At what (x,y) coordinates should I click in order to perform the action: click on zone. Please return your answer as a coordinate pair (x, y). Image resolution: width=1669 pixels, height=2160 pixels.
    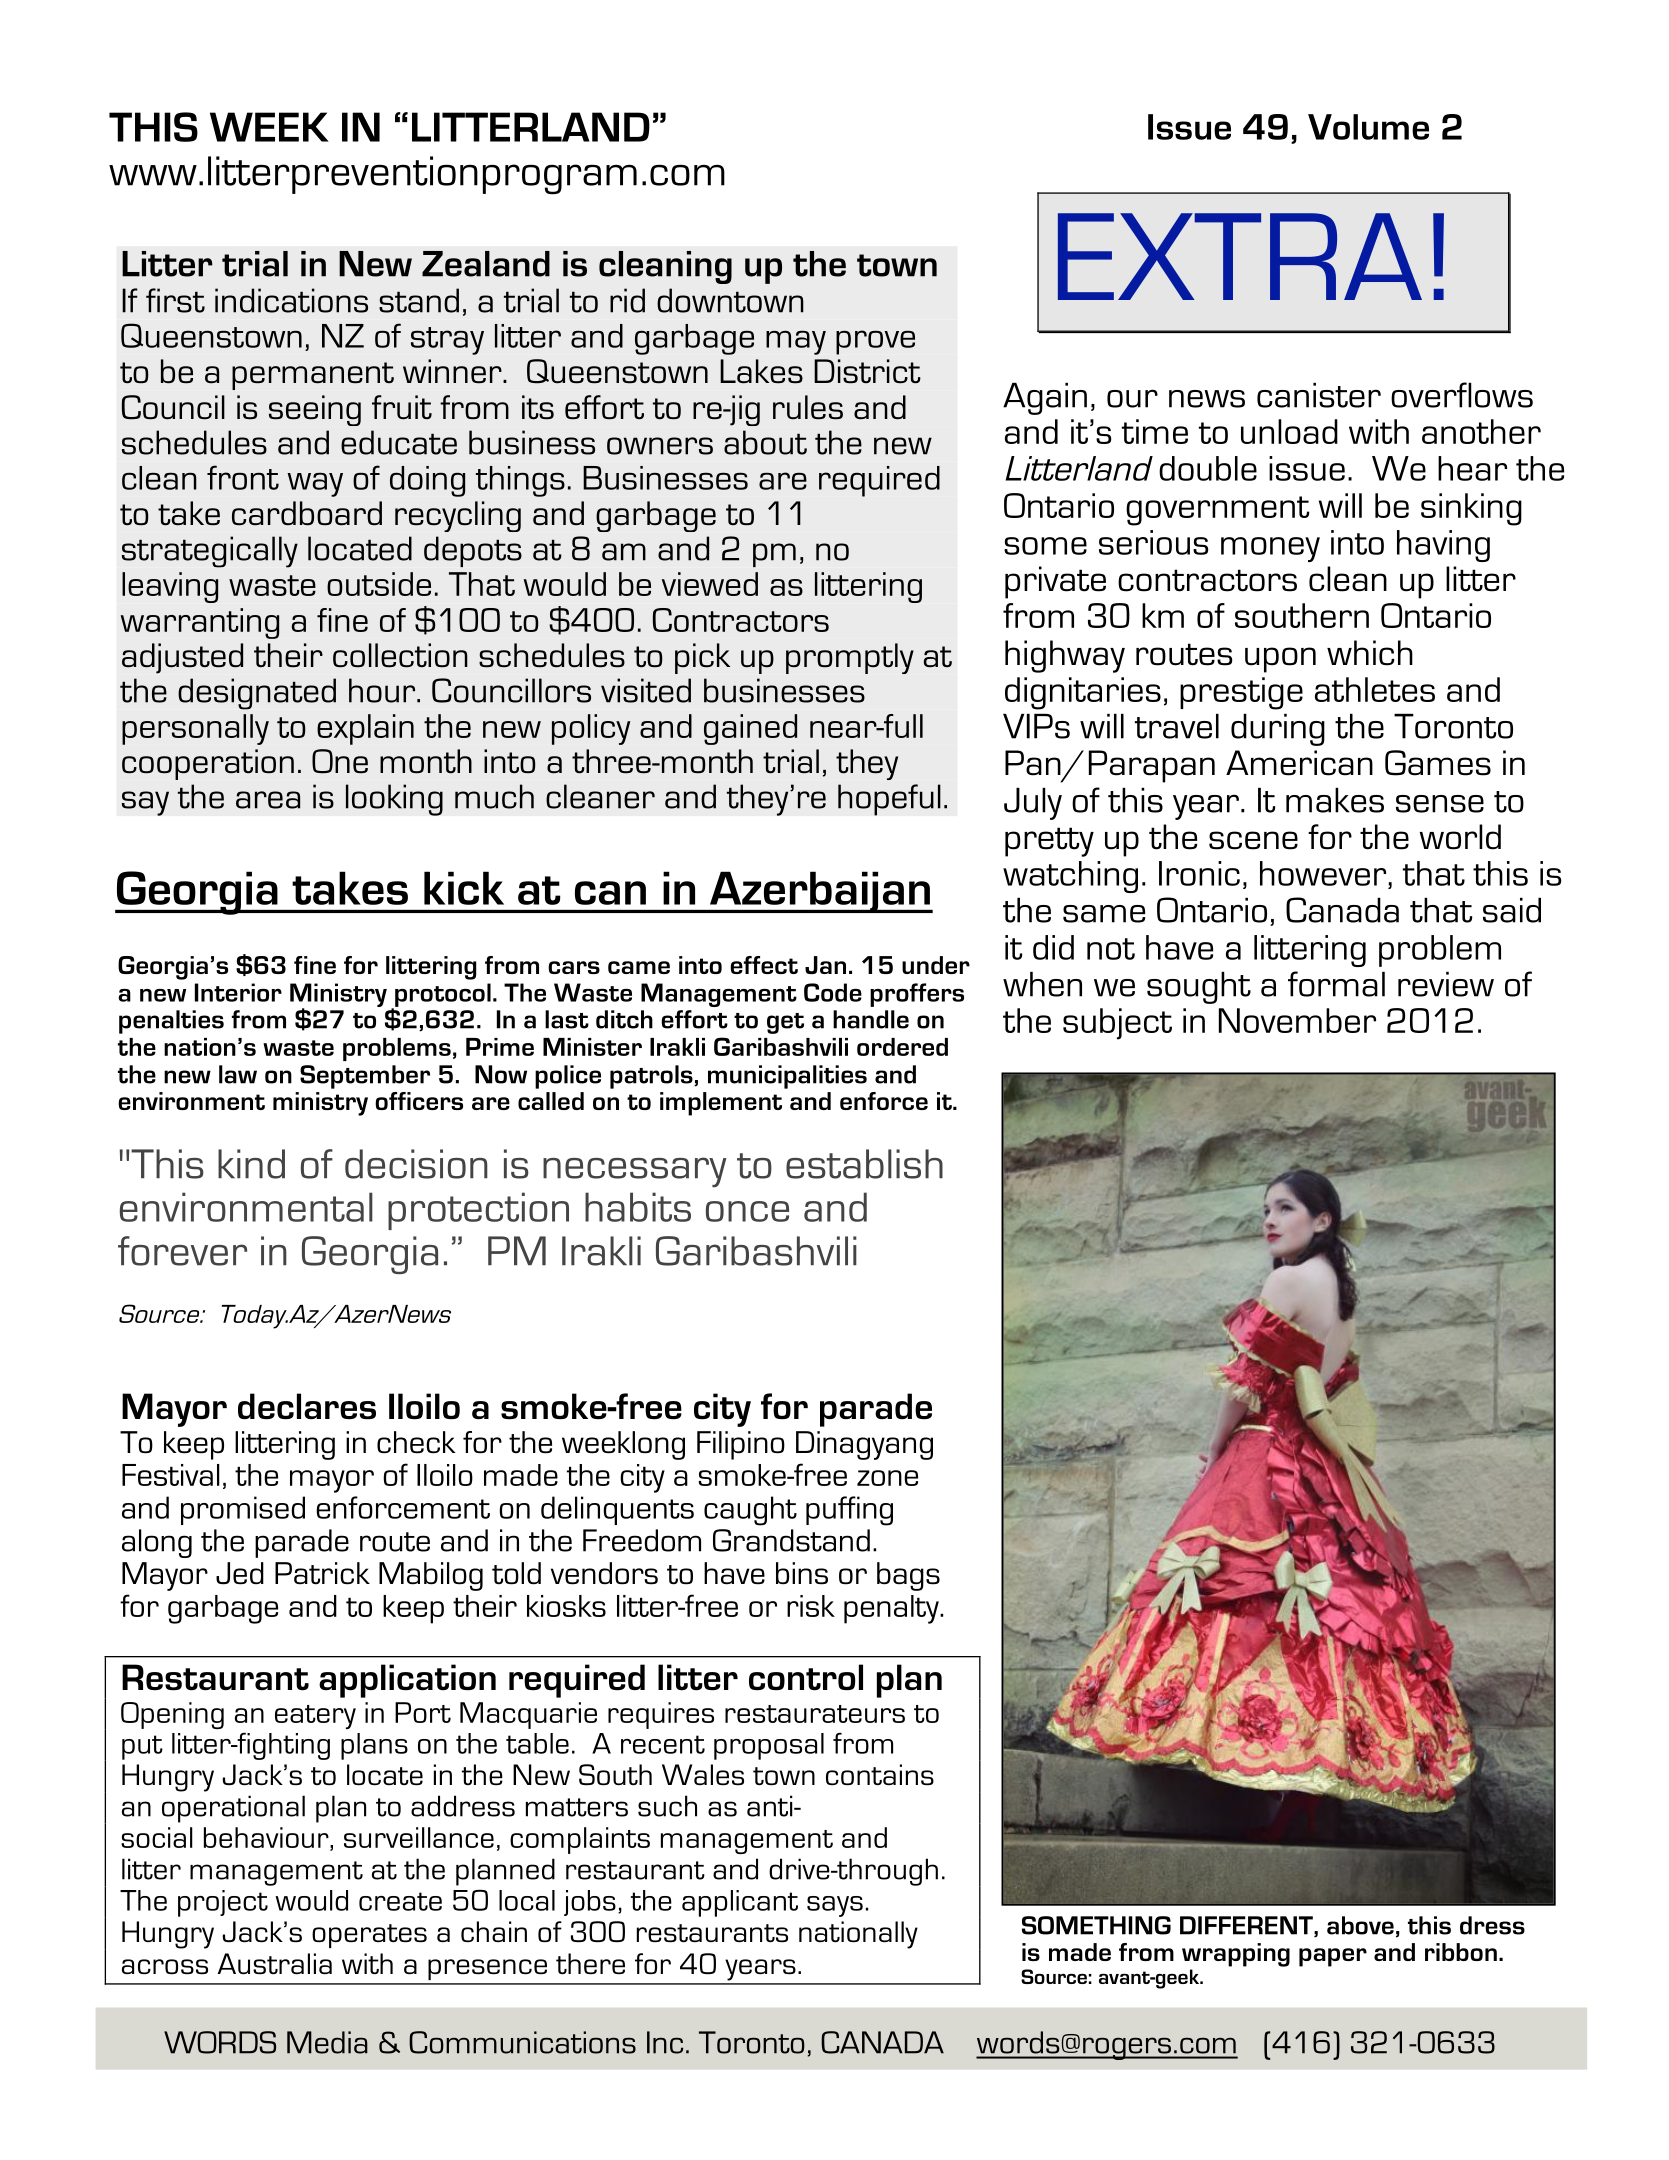
    Looking at the image, I should click on (887, 1478).
